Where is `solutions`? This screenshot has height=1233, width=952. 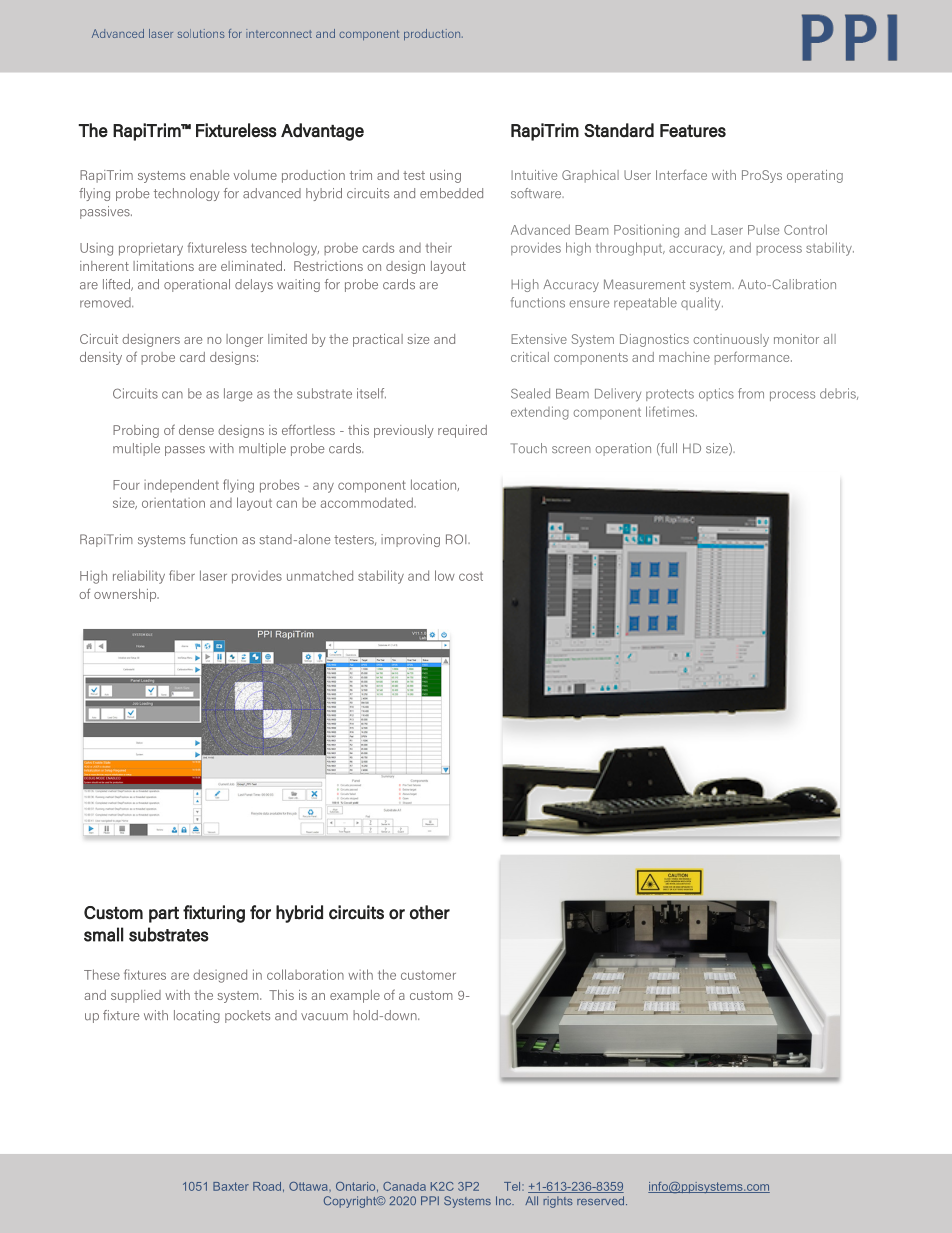
solutions is located at coordinates (201, 33).
